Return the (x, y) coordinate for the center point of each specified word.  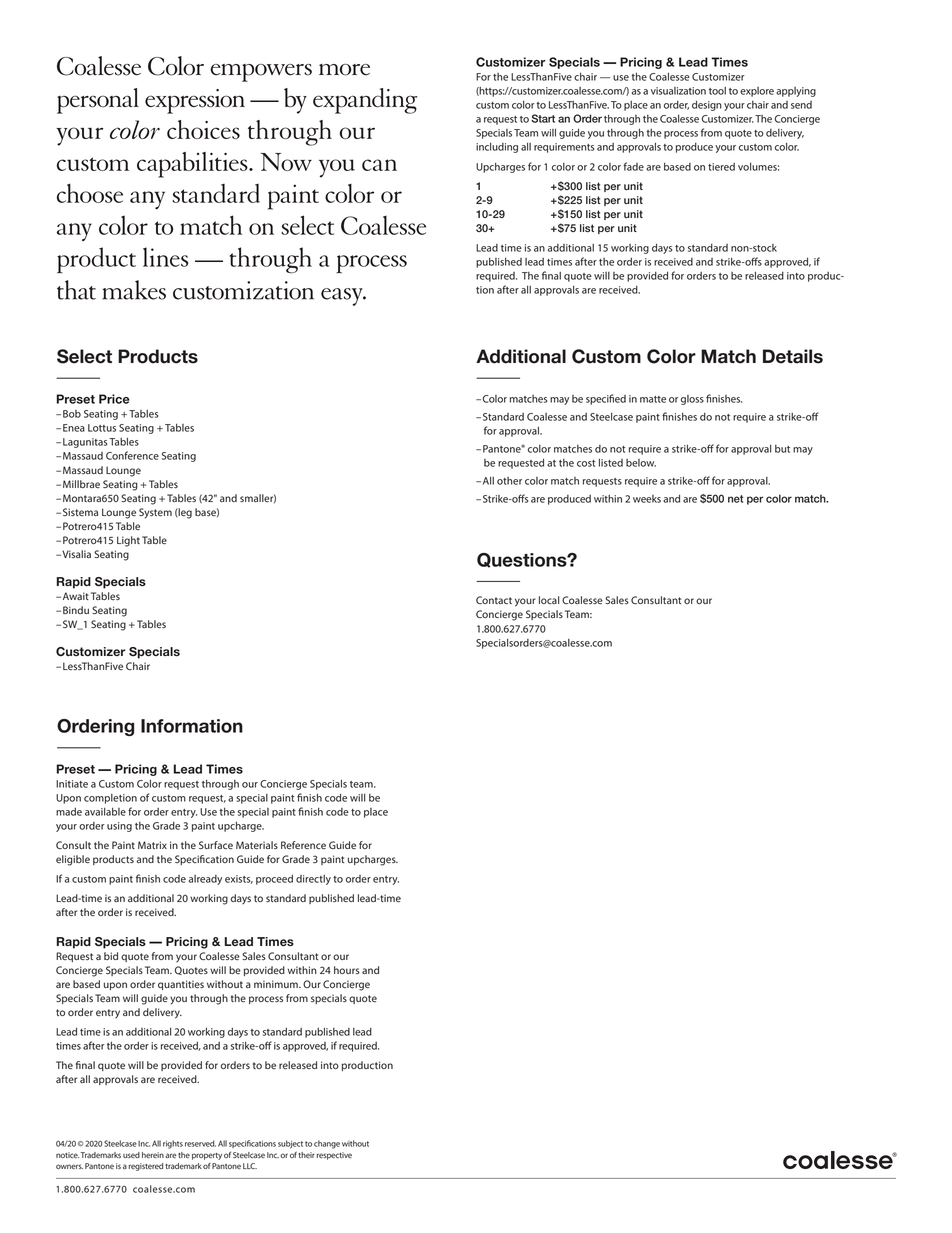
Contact (494, 600)
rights (173, 1144)
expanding (365, 101)
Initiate (72, 784)
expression (195, 101)
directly (313, 880)
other (509, 481)
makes (134, 290)
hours (347, 970)
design (707, 105)
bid (111, 956)
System (155, 513)
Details (793, 356)
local (549, 600)
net (735, 499)
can (379, 165)
